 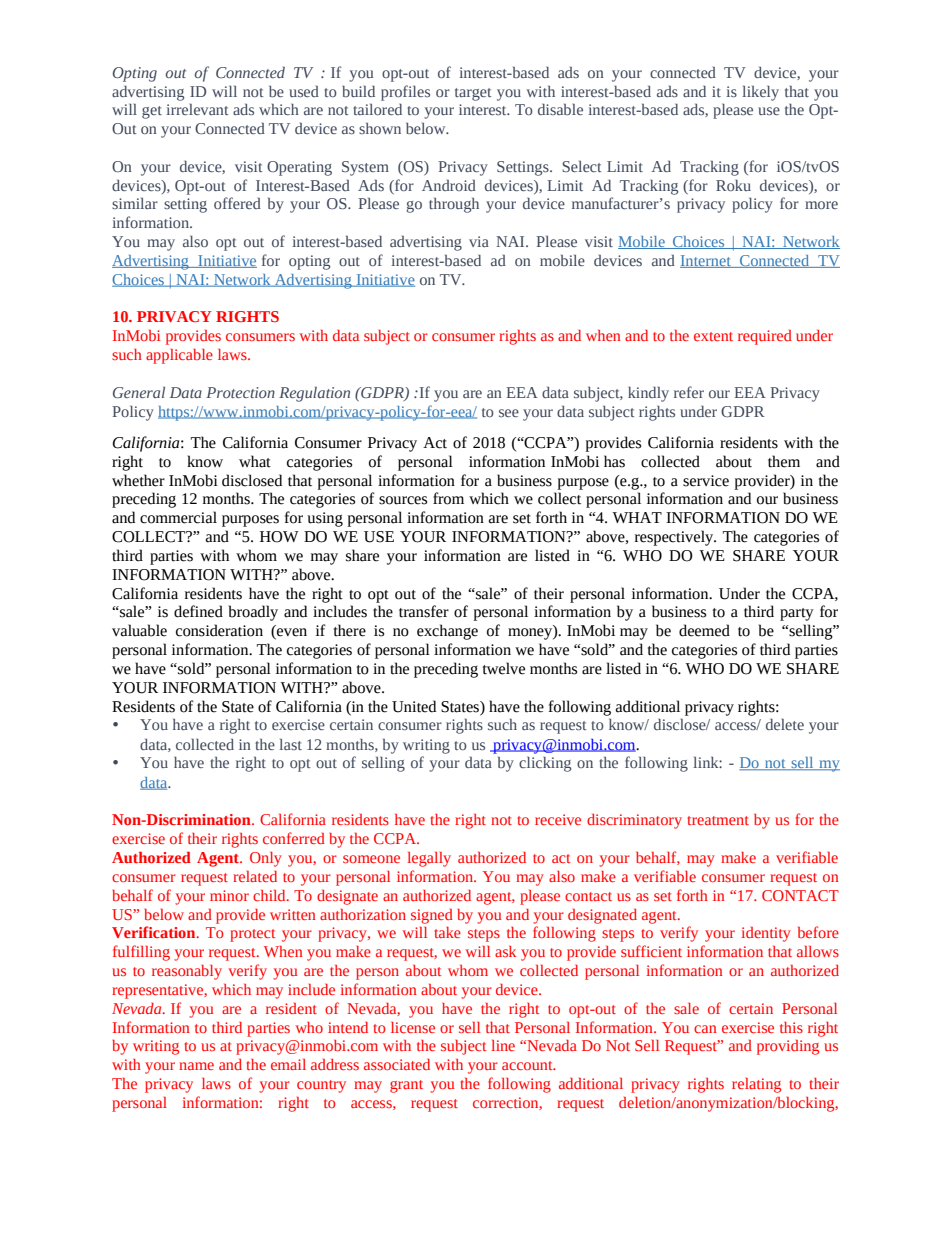 What do you see at coordinates (509, 413) in the document?
I see `see` at bounding box center [509, 413].
